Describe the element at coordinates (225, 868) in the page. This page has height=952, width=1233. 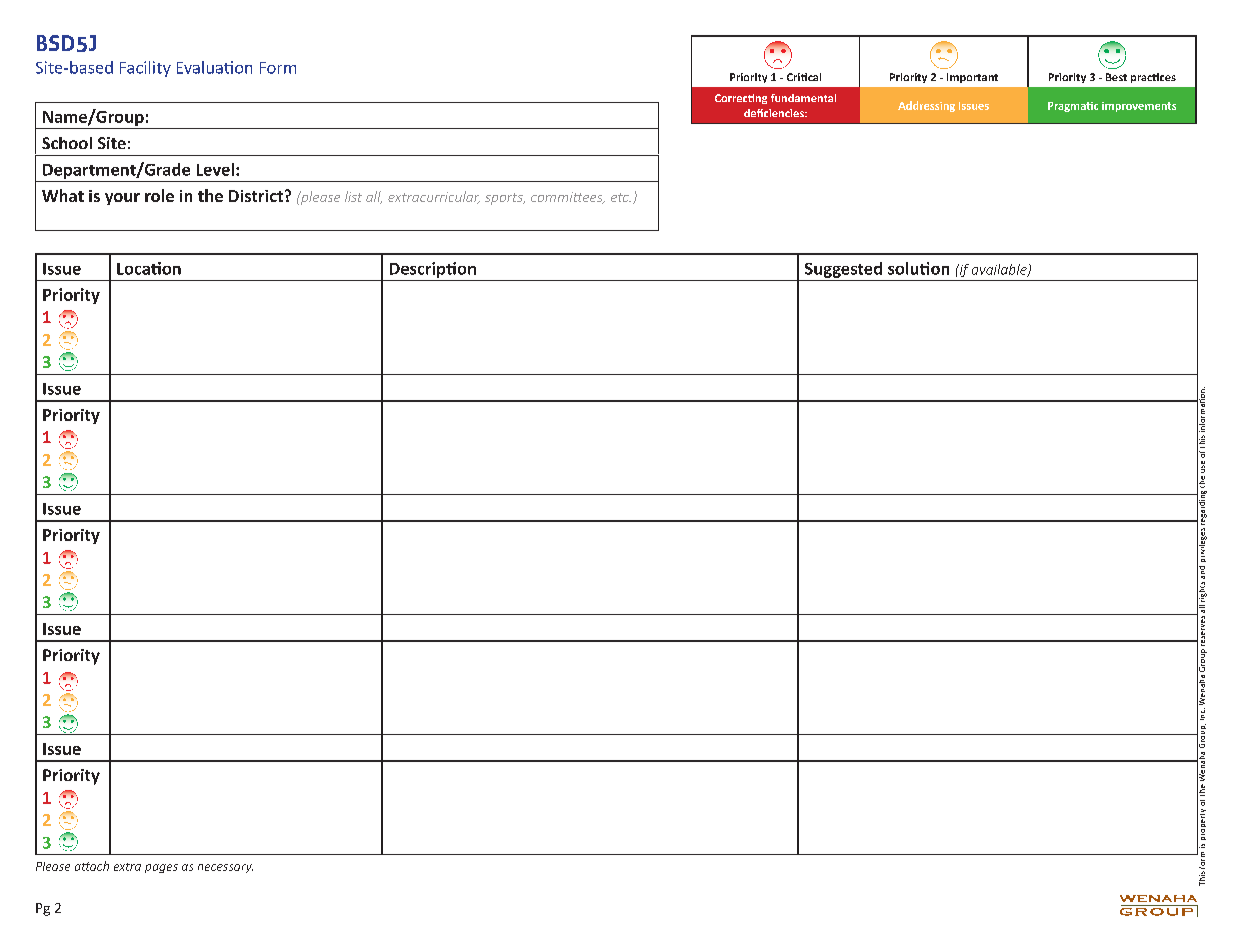
I see `necessary` at that location.
